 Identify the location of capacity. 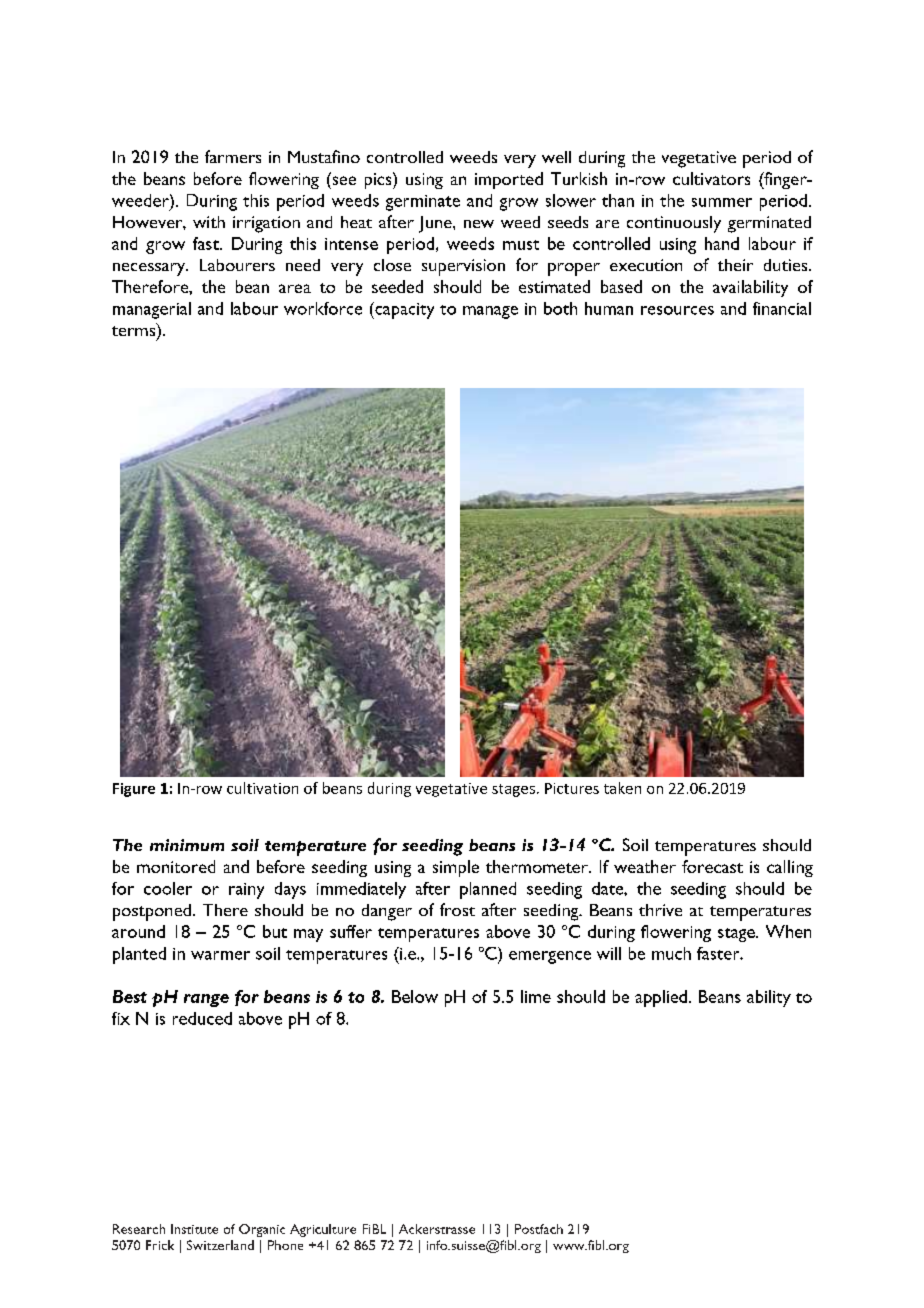
(403, 310).
